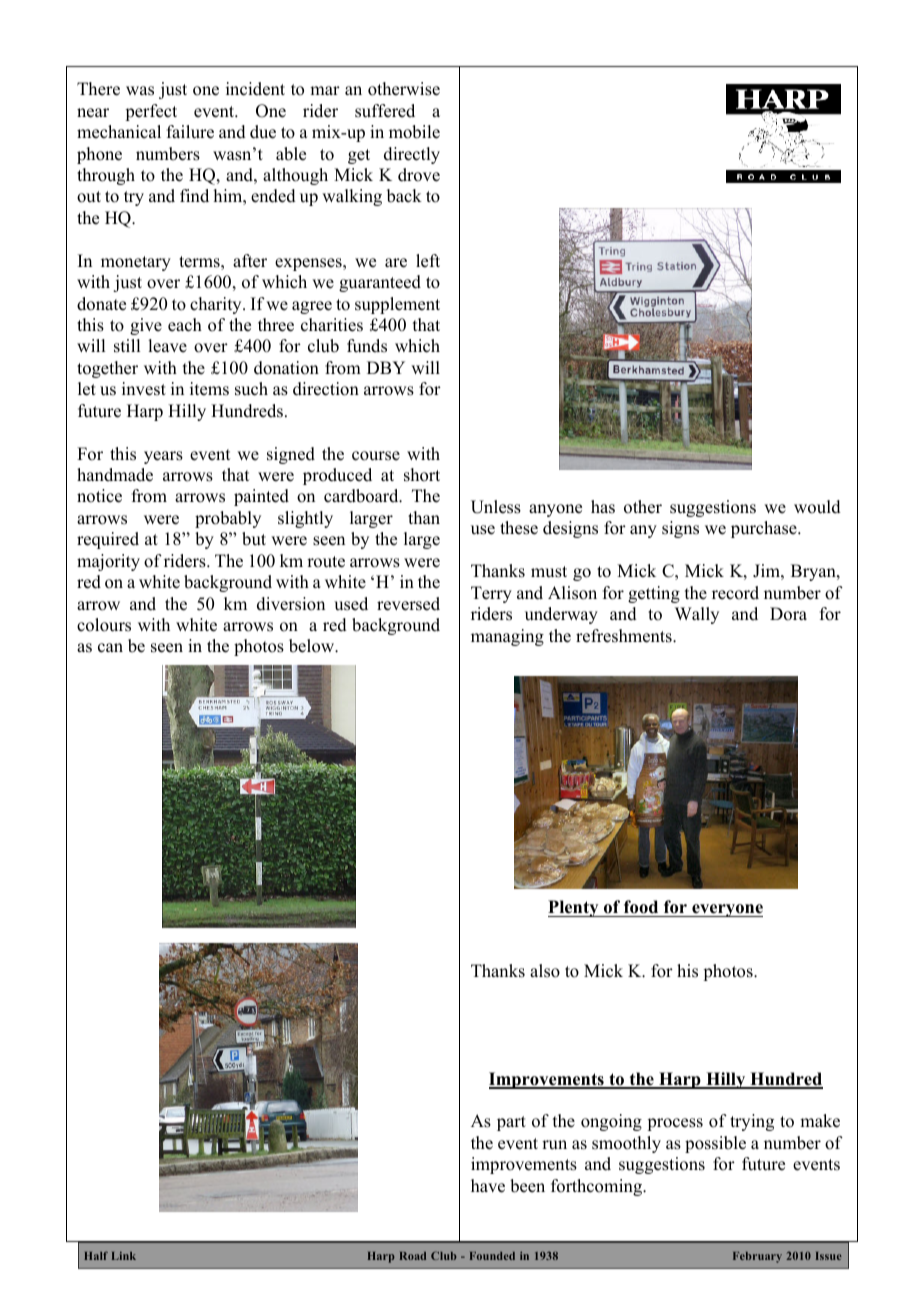 The image size is (924, 1308). What do you see at coordinates (414, 132) in the image?
I see `mobile` at bounding box center [414, 132].
